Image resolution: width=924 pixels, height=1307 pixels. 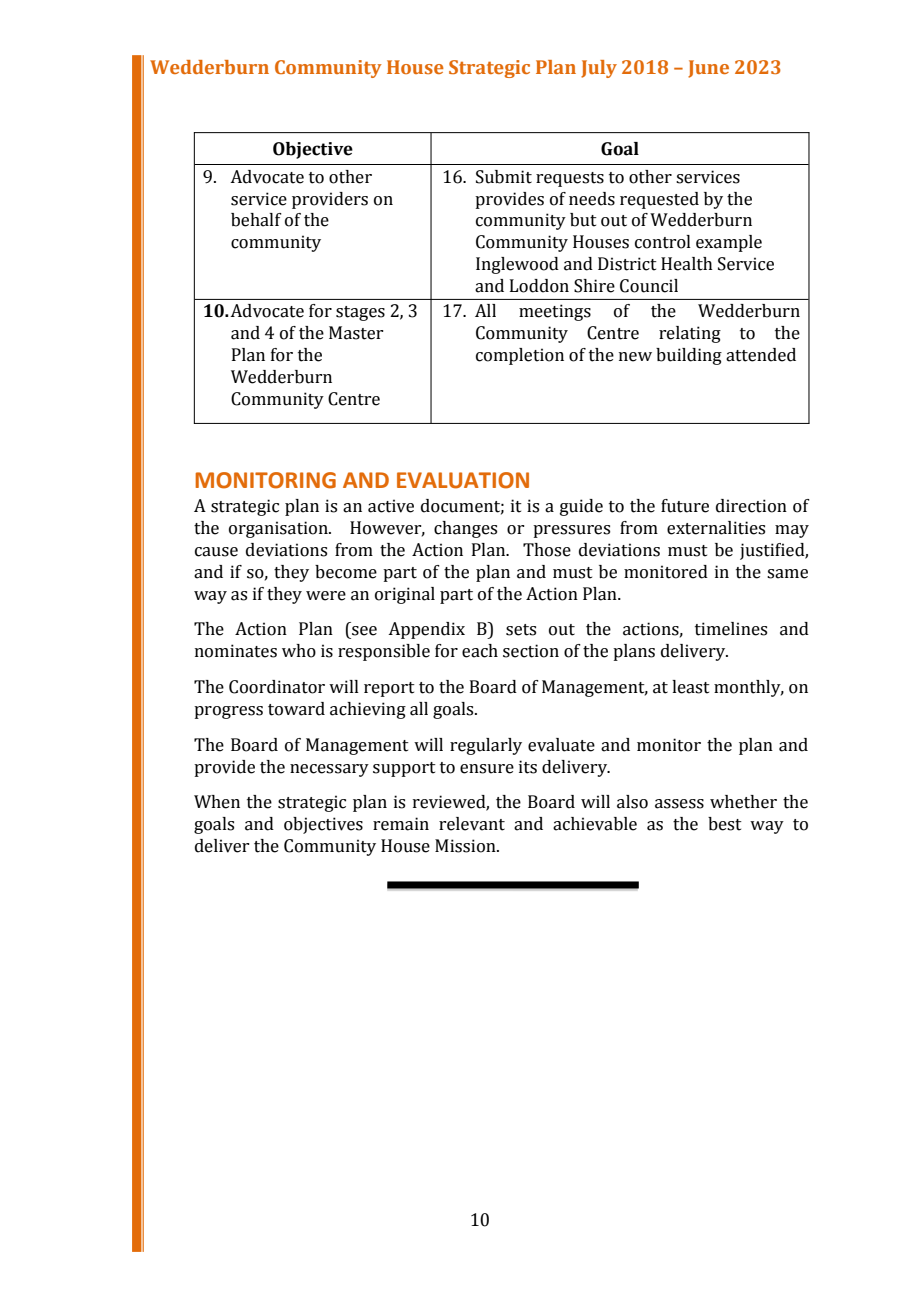 I want to click on July, so click(x=599, y=69).
